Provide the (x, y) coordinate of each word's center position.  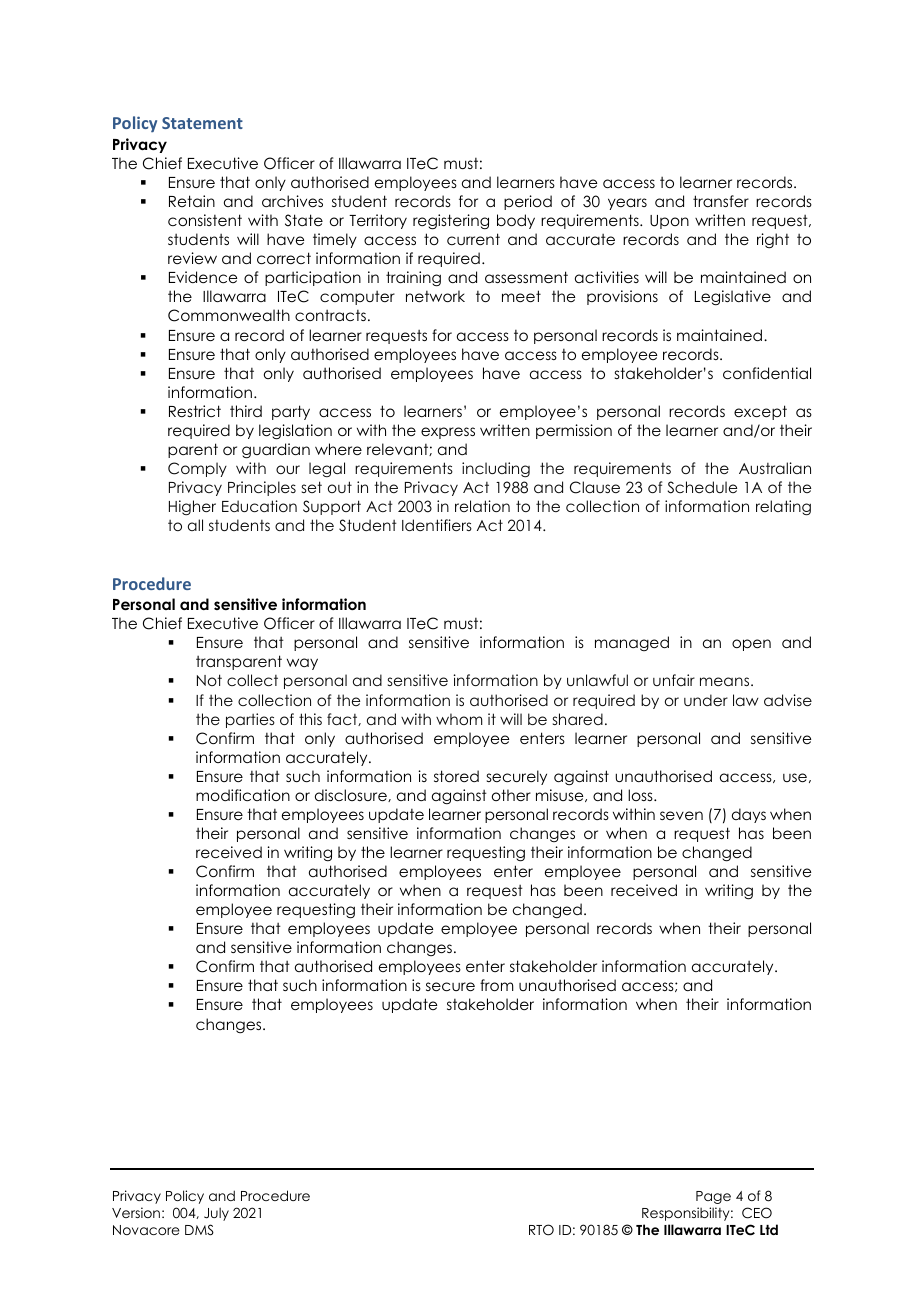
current (473, 239)
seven (681, 815)
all (195, 525)
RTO (541, 1230)
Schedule (702, 487)
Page (713, 1197)
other (511, 795)
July (216, 1214)
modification (243, 795)
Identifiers (437, 525)
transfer (721, 201)
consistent (205, 220)
